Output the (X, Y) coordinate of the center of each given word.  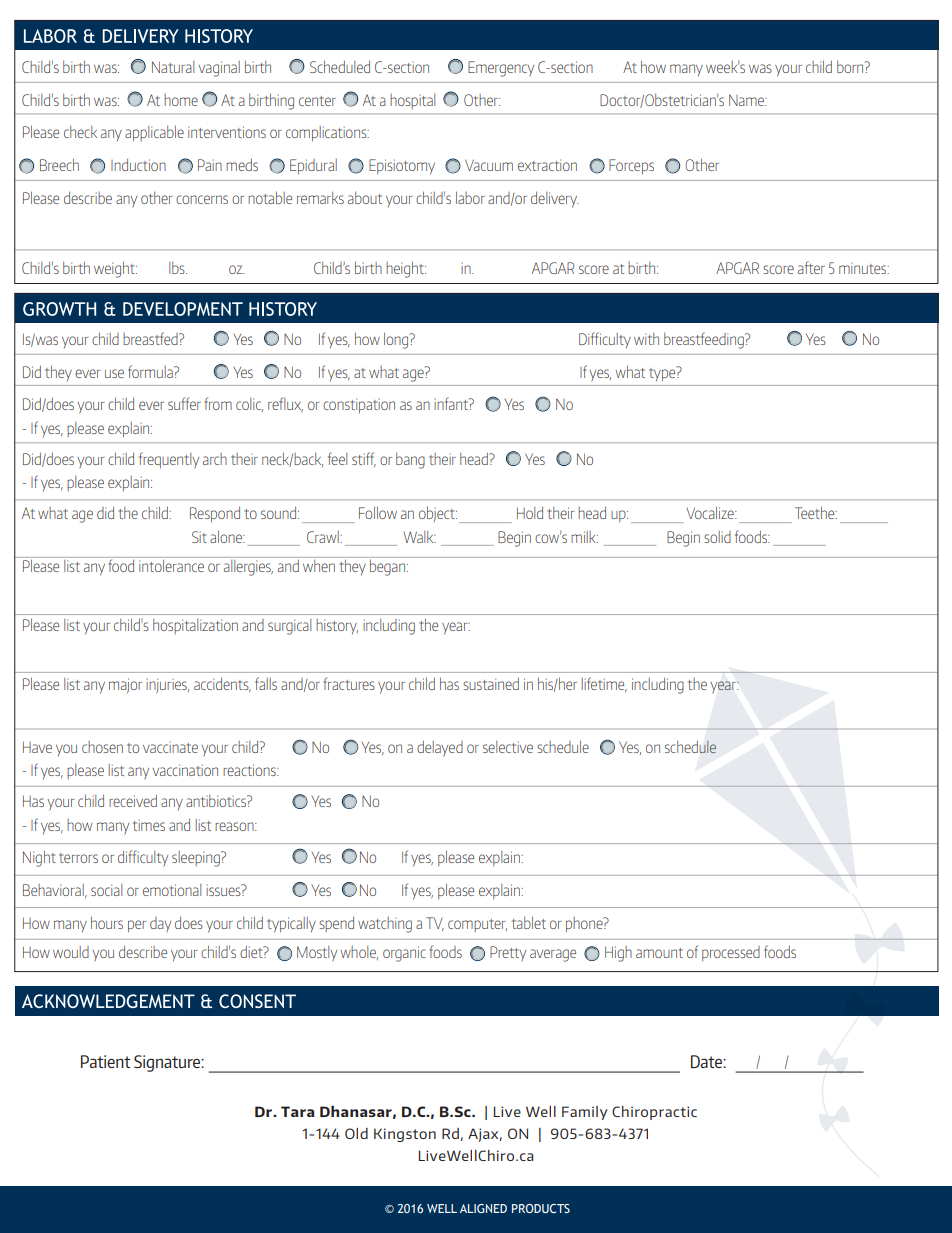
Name (747, 100)
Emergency (501, 69)
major (125, 685)
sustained (491, 684)
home (181, 100)
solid (717, 537)
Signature (168, 1063)
